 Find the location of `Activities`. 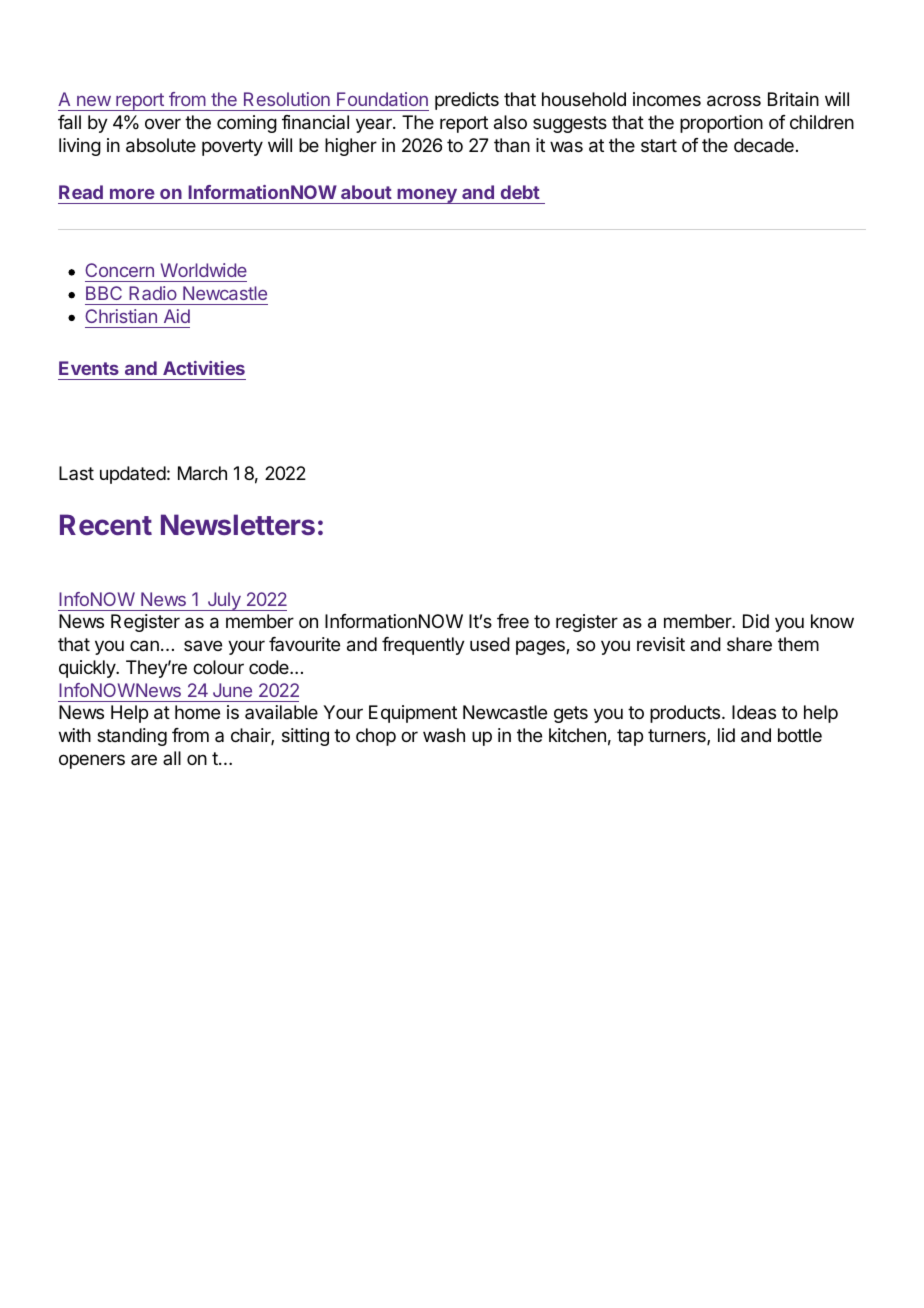

Activities is located at coordinates (204, 368).
